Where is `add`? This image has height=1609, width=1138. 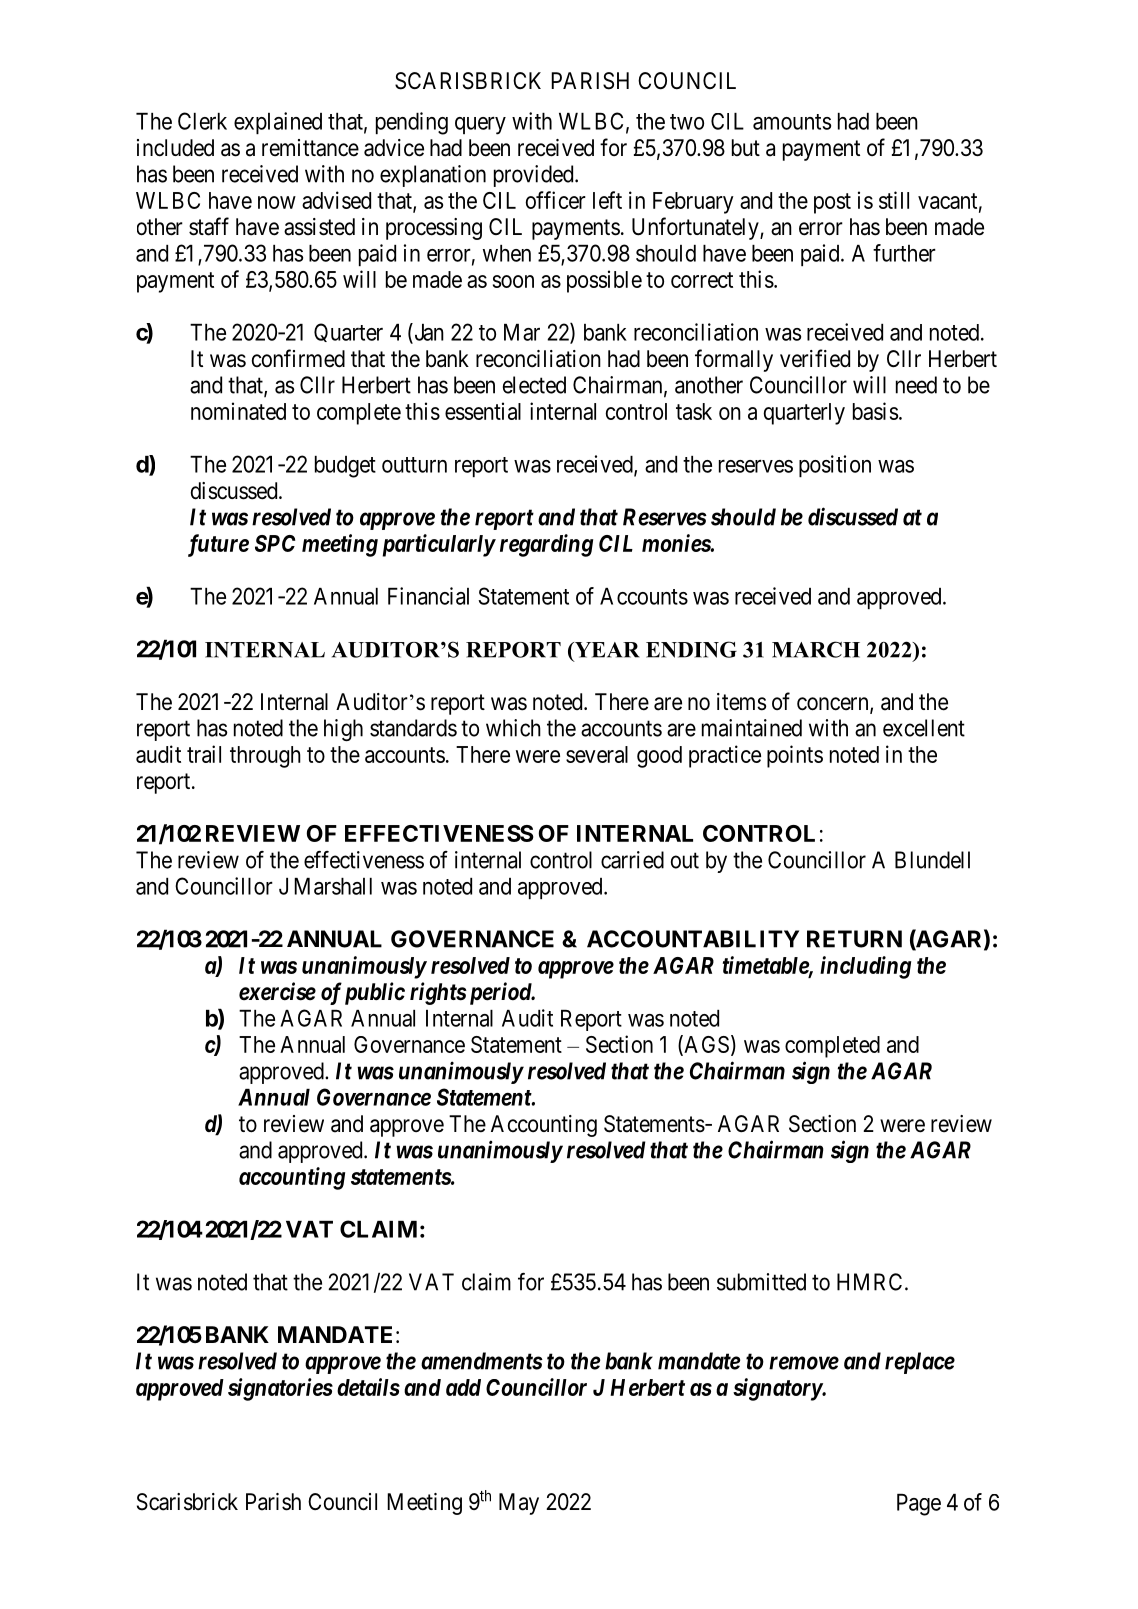
add is located at coordinates (463, 1387).
